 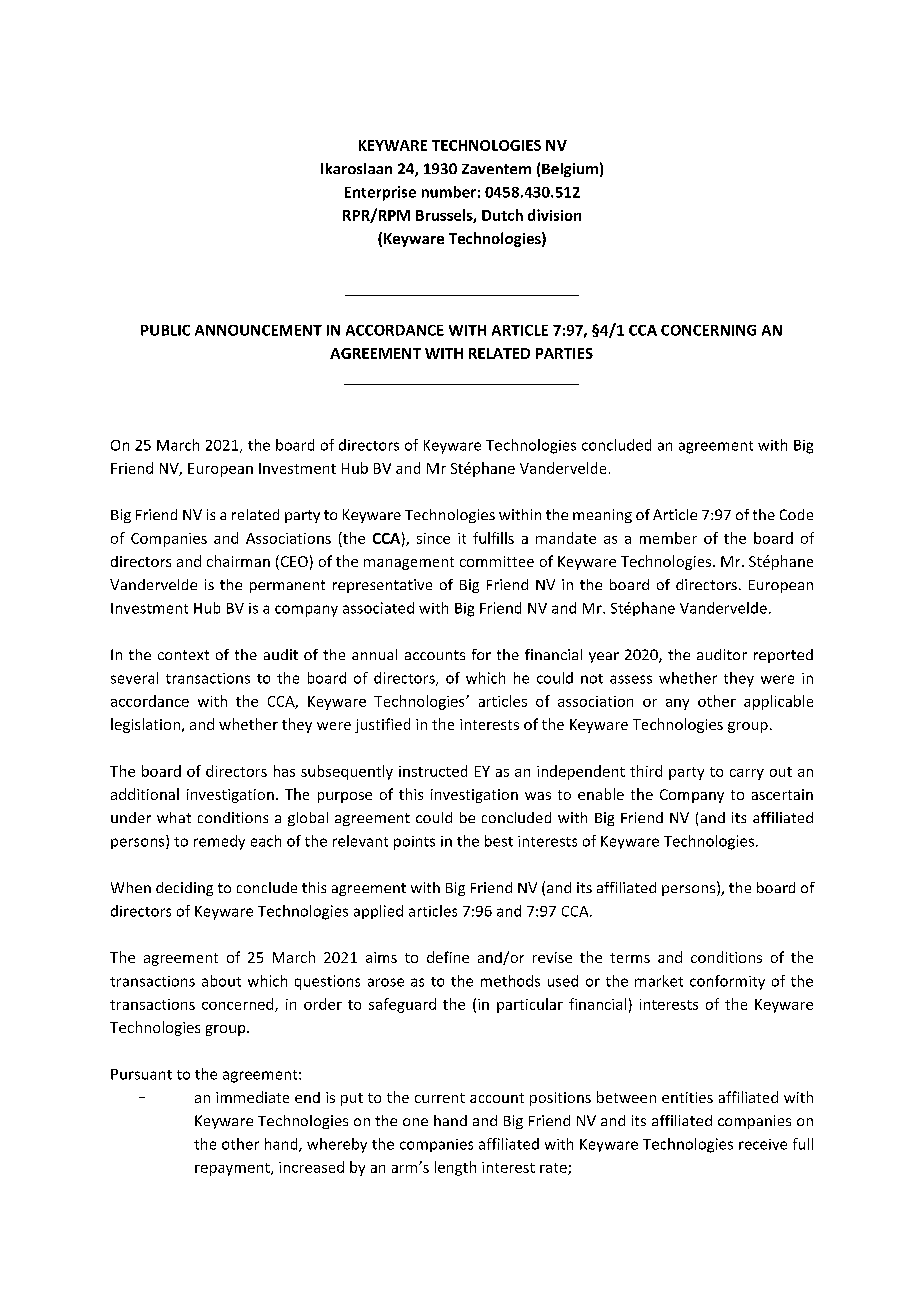 I want to click on length, so click(x=455, y=1168).
